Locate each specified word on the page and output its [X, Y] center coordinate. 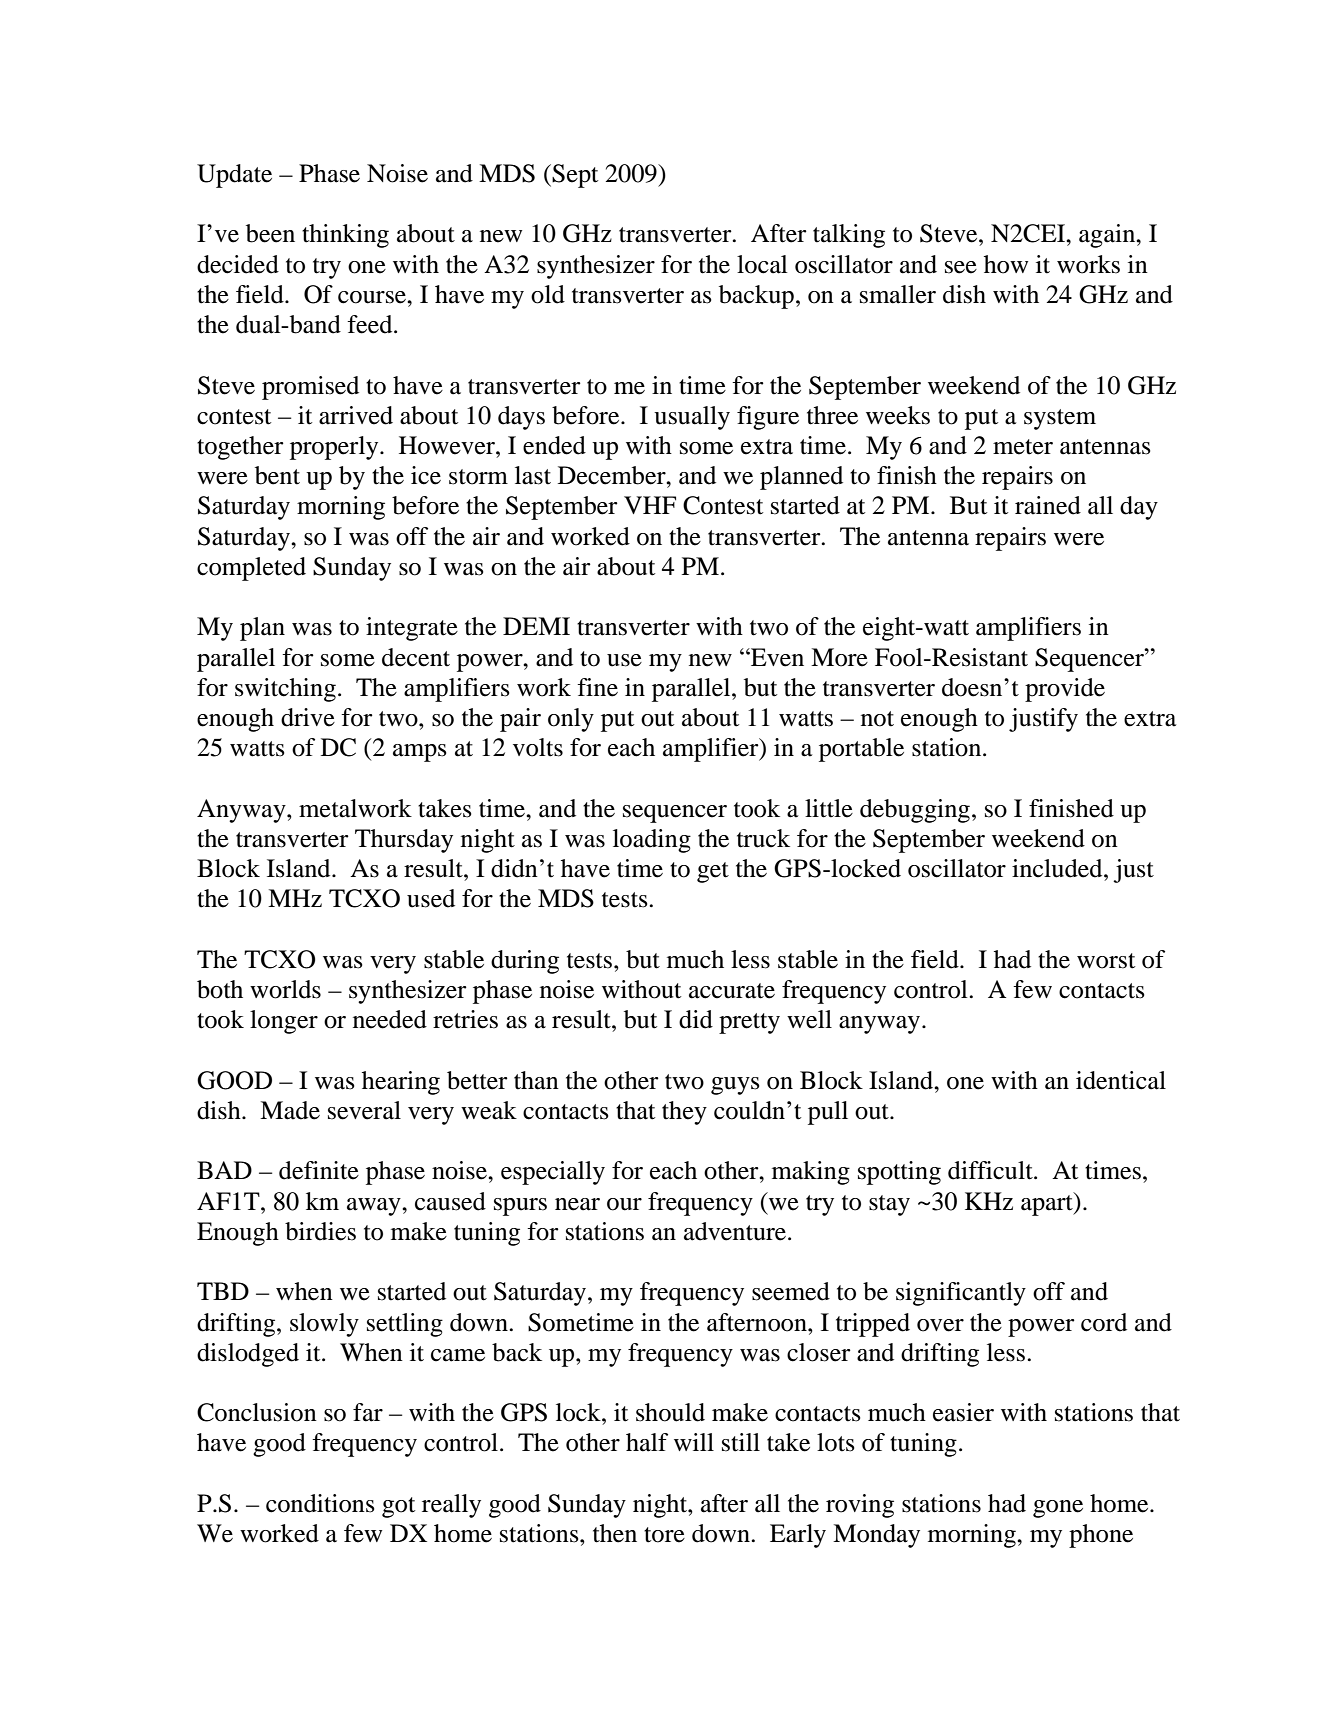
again [1108, 236]
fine [597, 687]
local [762, 264]
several [364, 1110]
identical [1121, 1080]
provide [1065, 690]
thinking [345, 236]
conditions [320, 1503]
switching [285, 690]
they [684, 1113]
